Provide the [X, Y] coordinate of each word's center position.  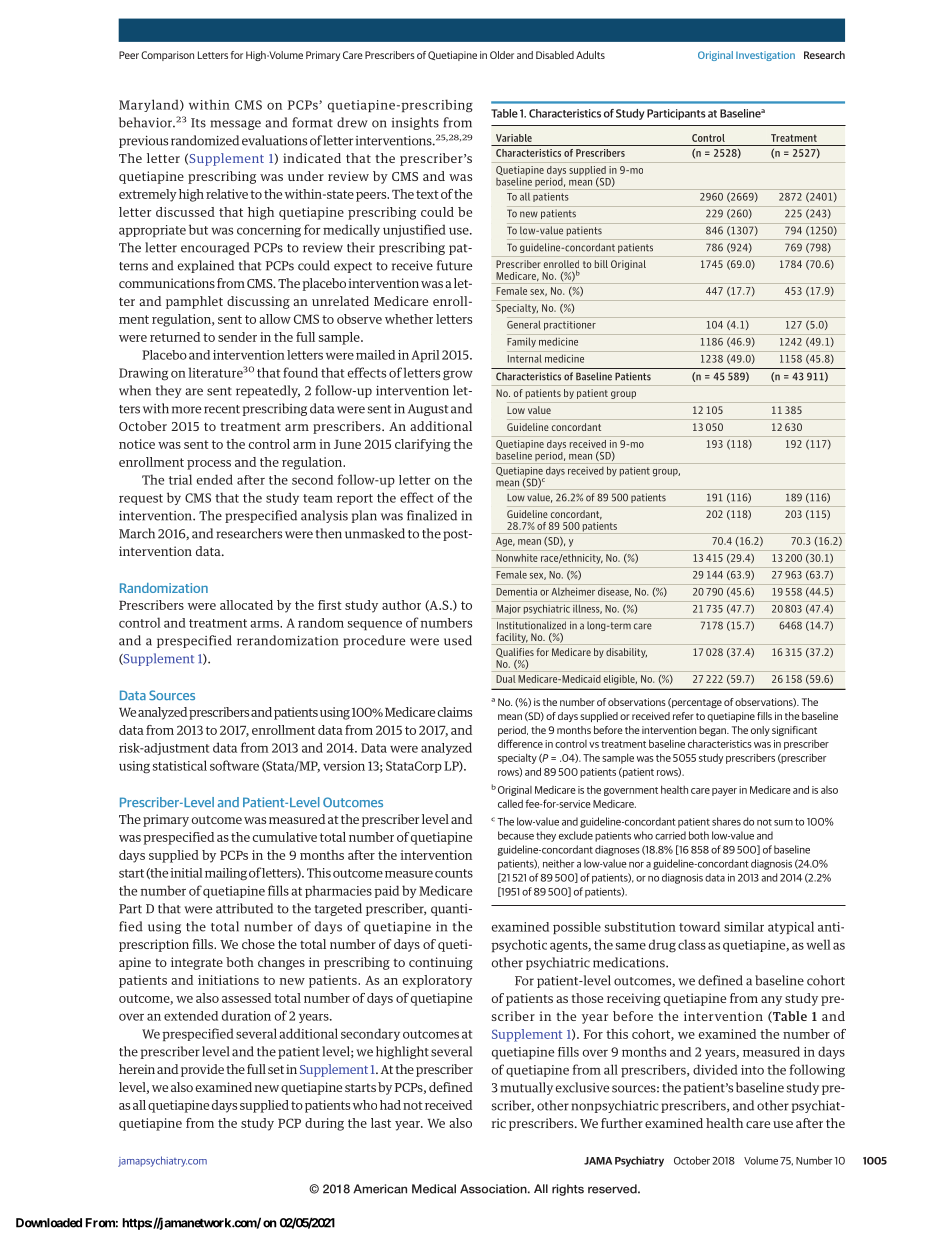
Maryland [150, 105]
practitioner [570, 325]
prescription [154, 945]
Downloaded [49, 1223]
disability [626, 653]
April [425, 356]
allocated [246, 605]
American [380, 1189]
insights [415, 123]
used [458, 640]
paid [386, 891]
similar [744, 927]
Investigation [765, 56]
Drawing [143, 374]
